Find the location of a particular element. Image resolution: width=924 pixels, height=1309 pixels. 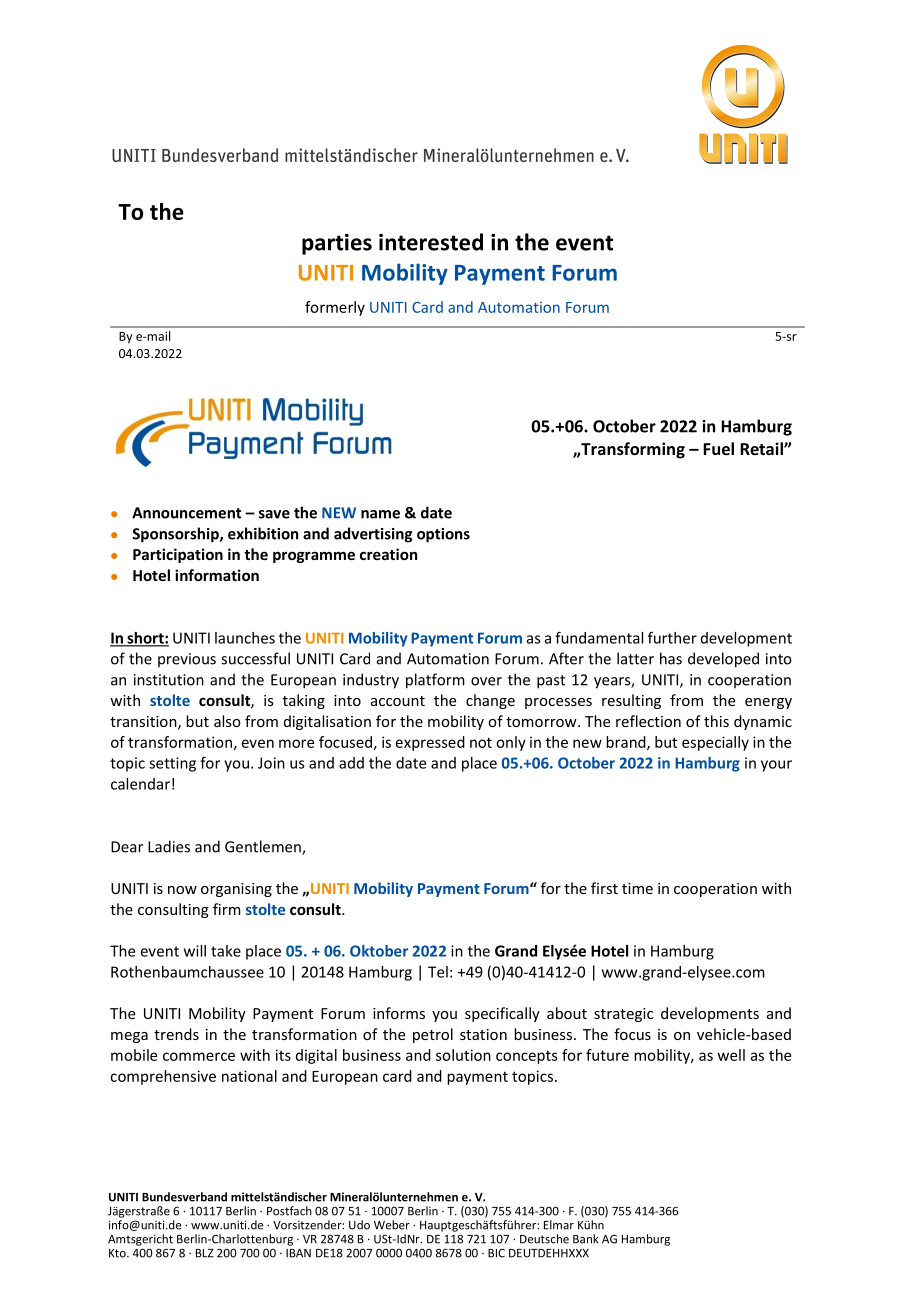

BIC is located at coordinates (496, 1253).
